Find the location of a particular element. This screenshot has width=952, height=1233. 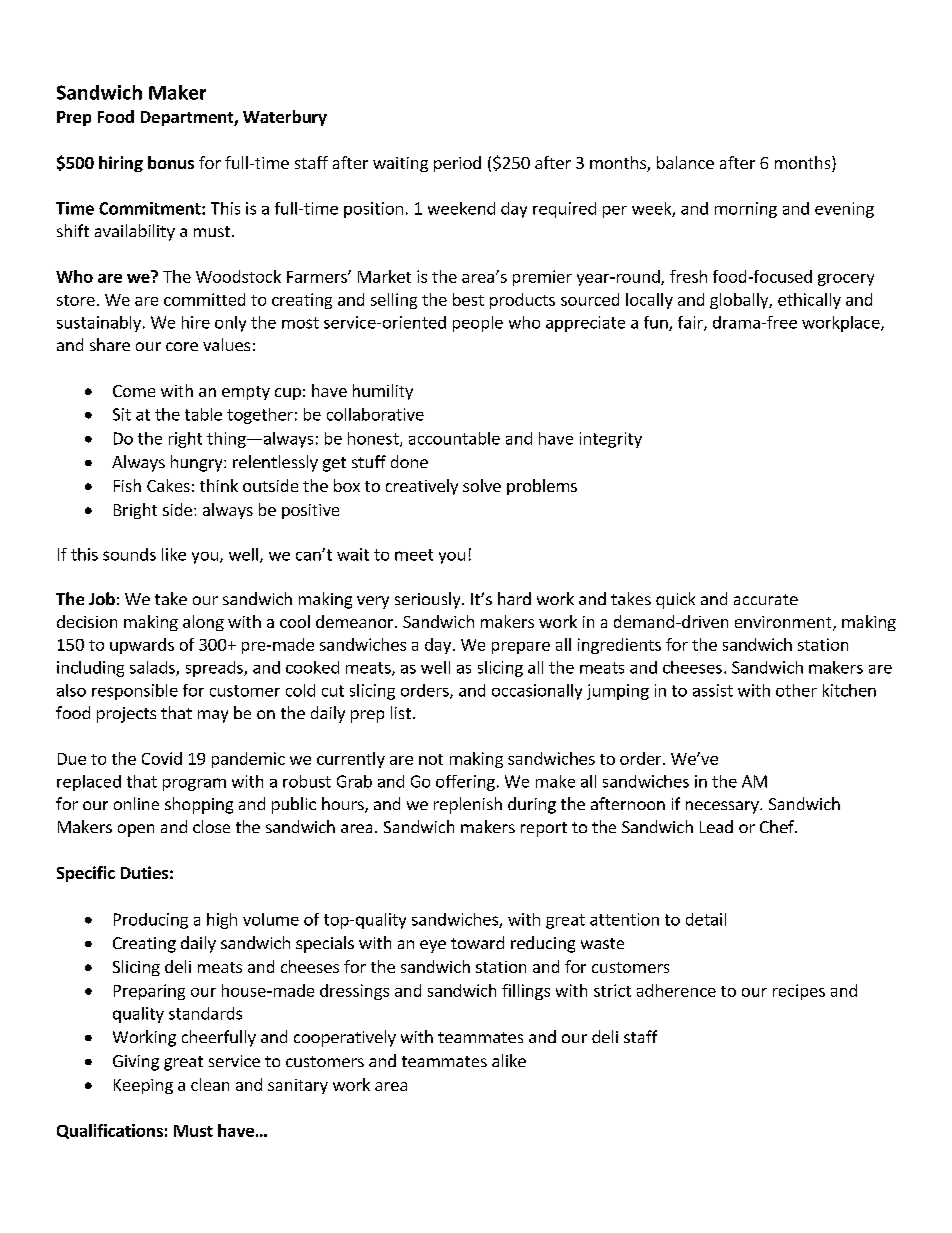

along is located at coordinates (203, 623).
